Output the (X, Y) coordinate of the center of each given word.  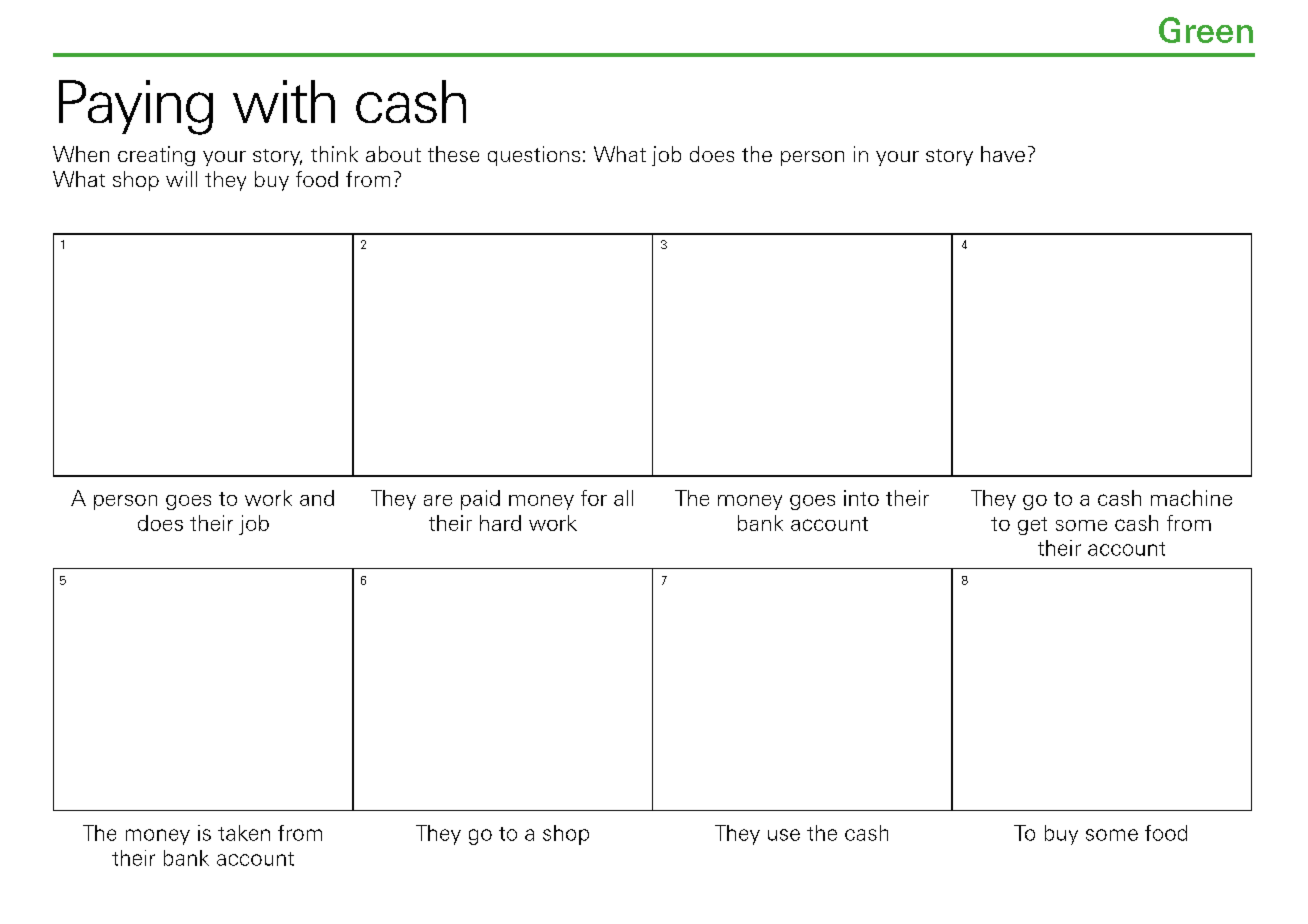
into (861, 498)
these (453, 154)
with (284, 101)
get (1032, 526)
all (623, 498)
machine (1191, 498)
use (784, 835)
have (1003, 154)
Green (1206, 30)
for (594, 498)
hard (500, 523)
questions (534, 156)
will (181, 179)
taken (244, 833)
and (317, 498)
